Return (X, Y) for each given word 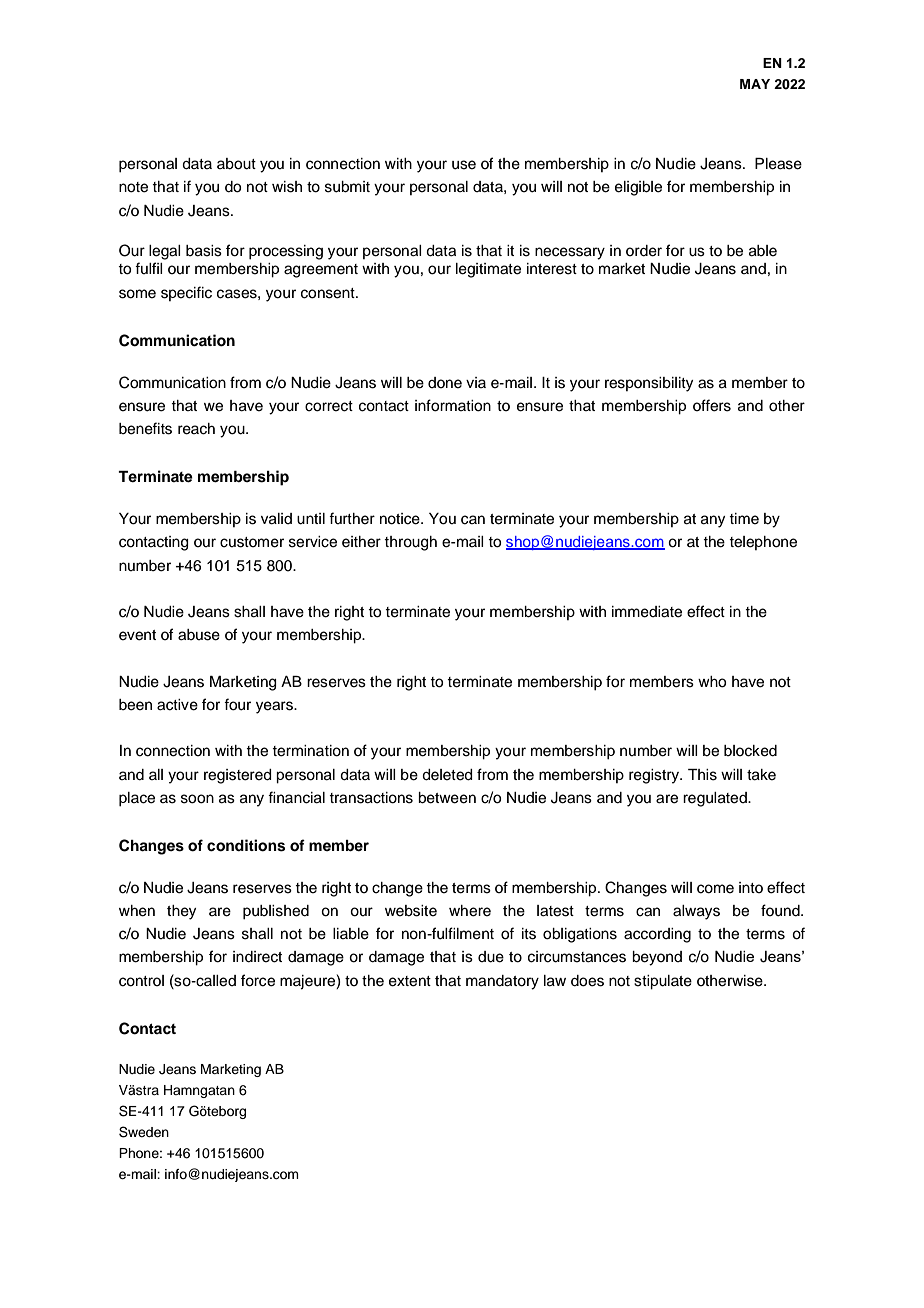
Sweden (144, 1132)
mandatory (502, 982)
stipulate (663, 982)
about (236, 164)
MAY (755, 84)
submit (347, 187)
